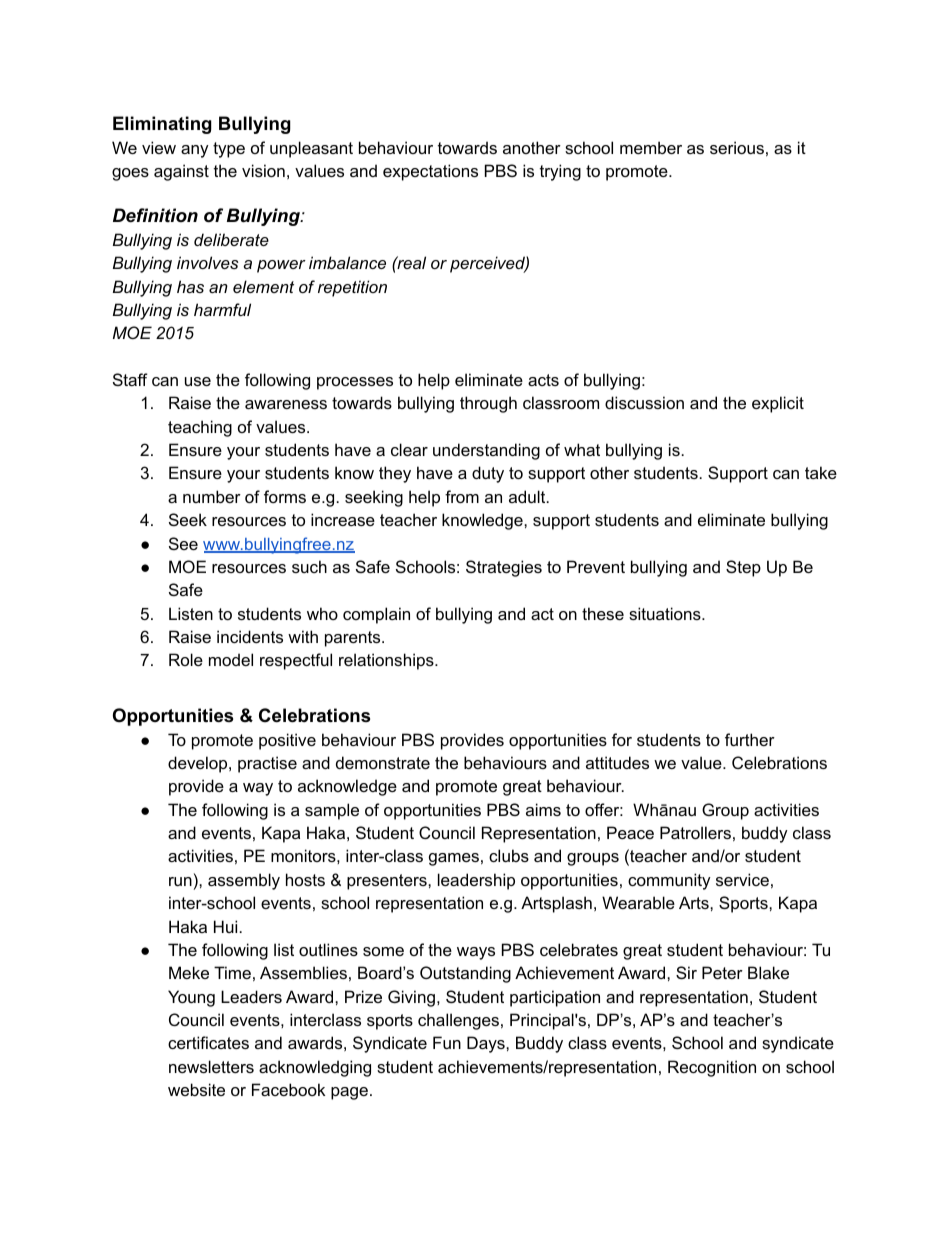  I want to click on model, so click(231, 659).
